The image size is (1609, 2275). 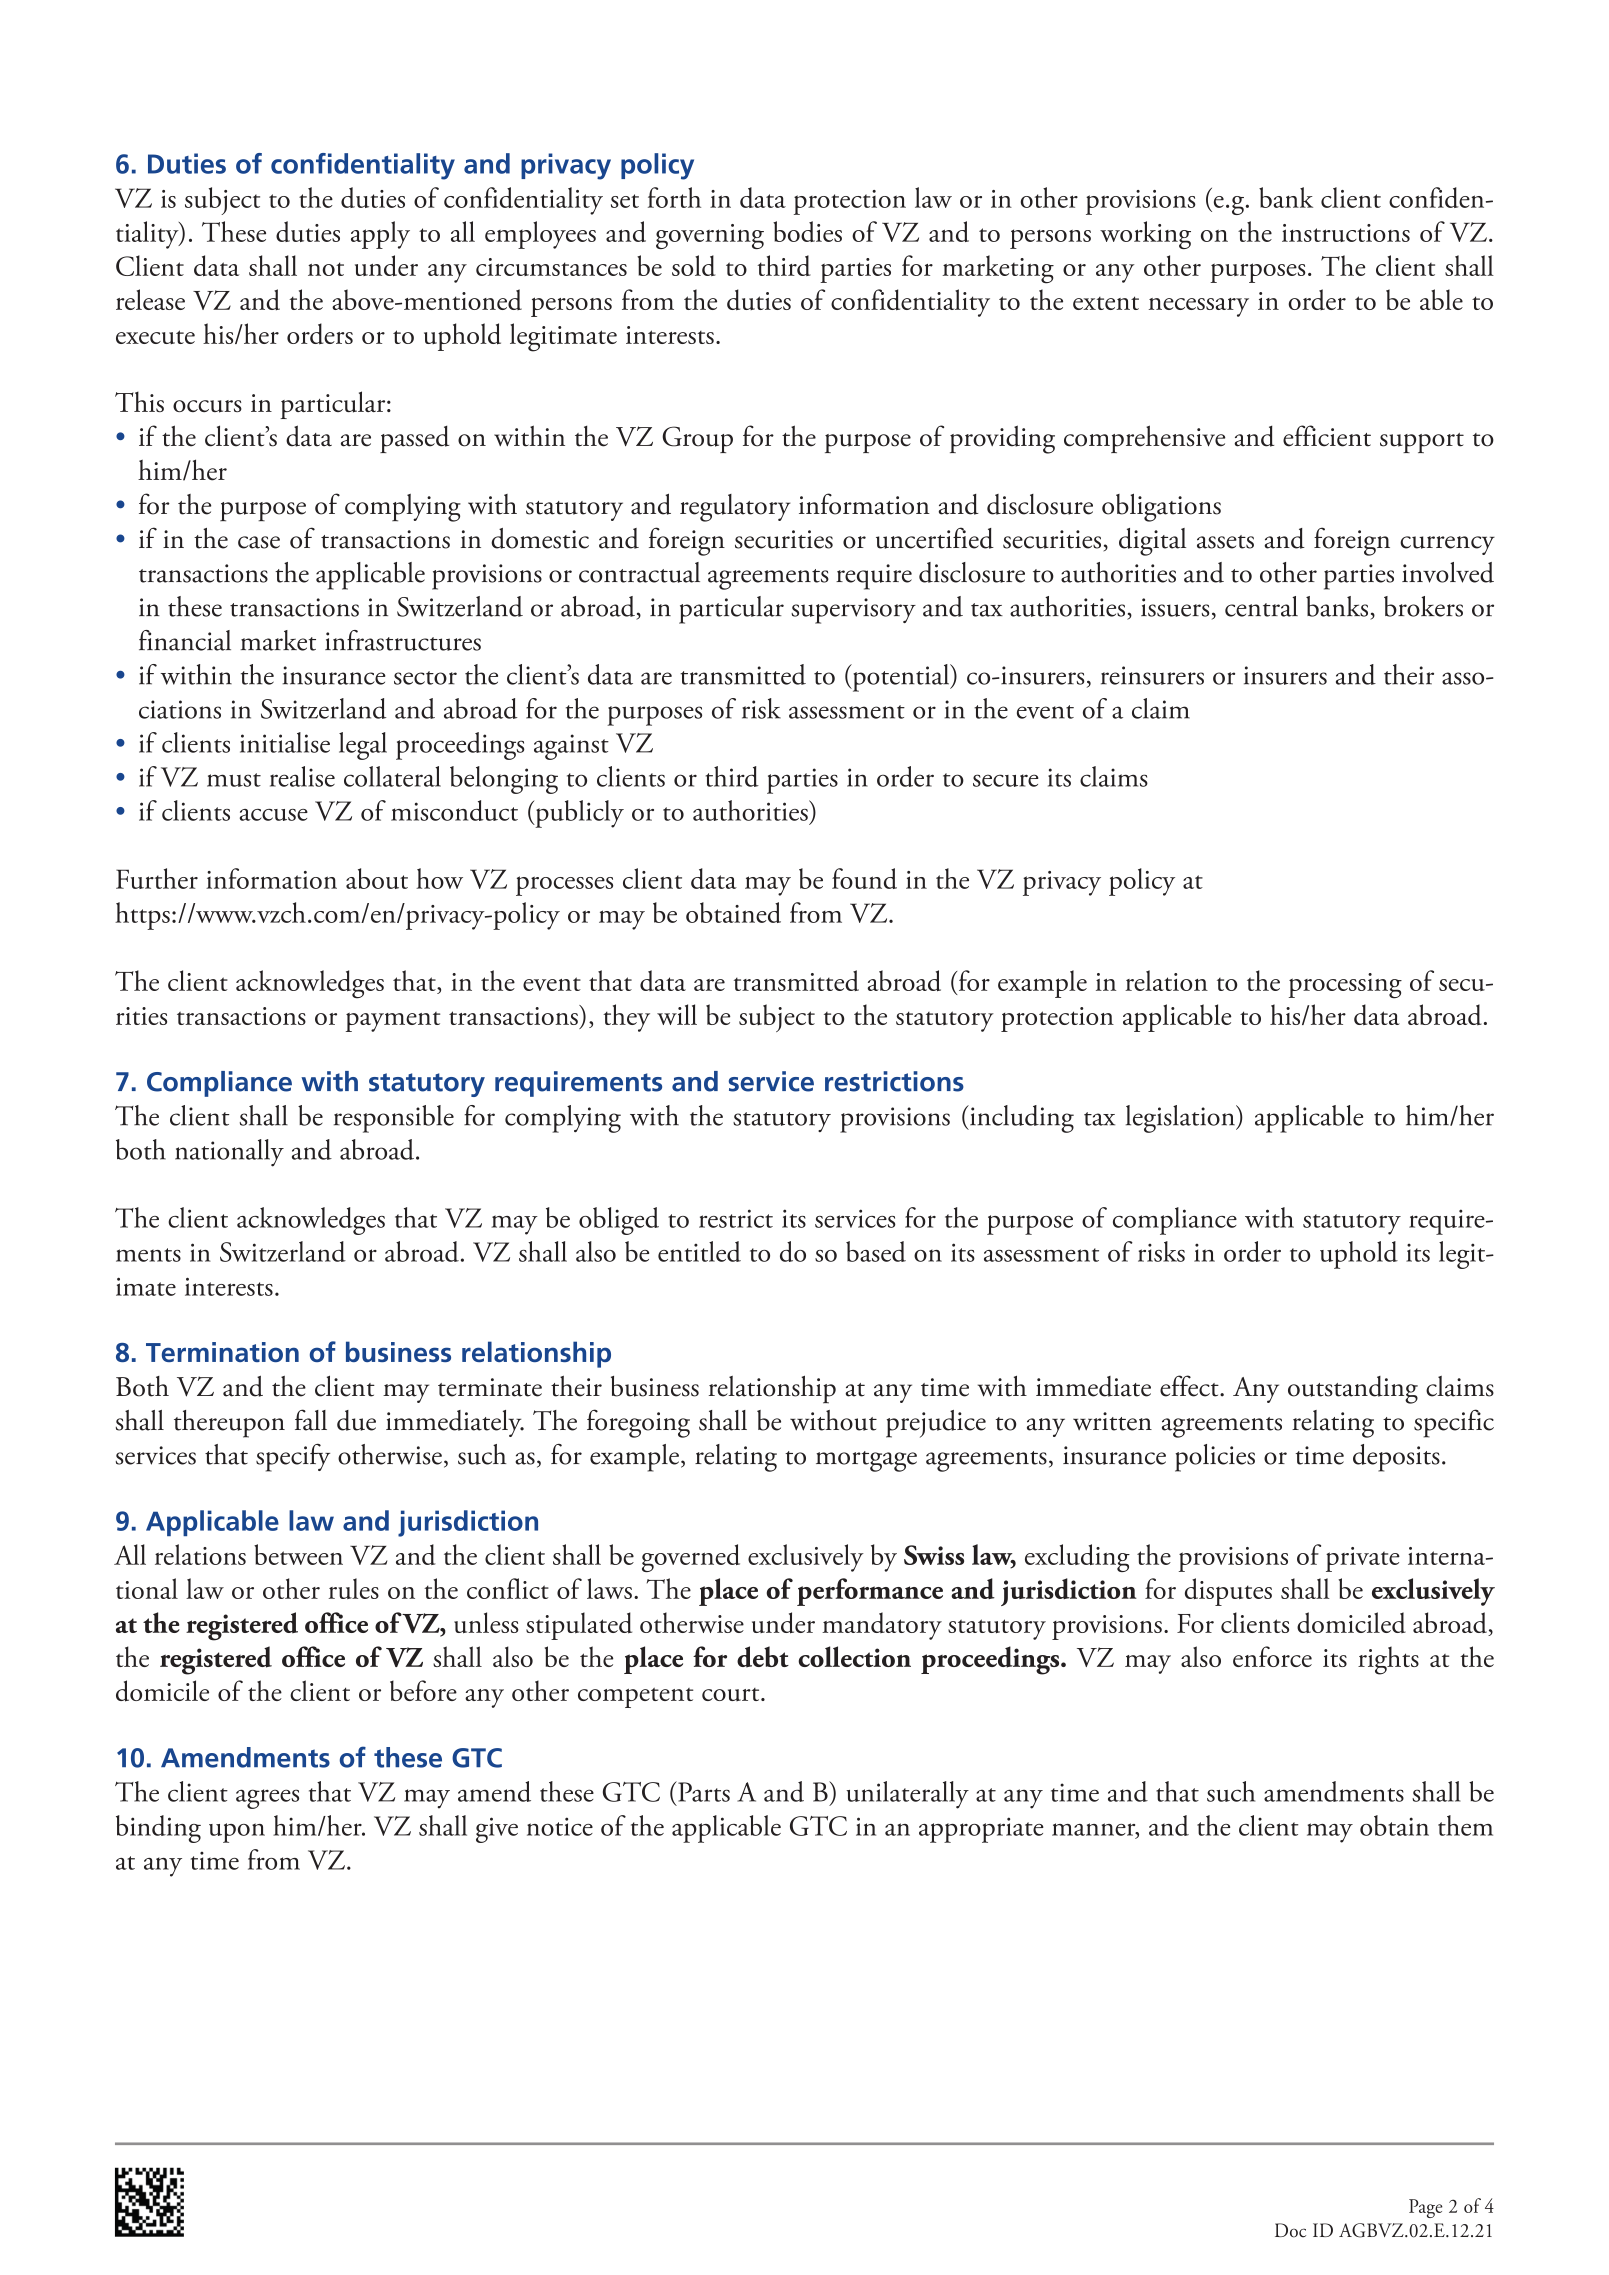 What do you see at coordinates (763, 1657) in the image?
I see `debt` at bounding box center [763, 1657].
